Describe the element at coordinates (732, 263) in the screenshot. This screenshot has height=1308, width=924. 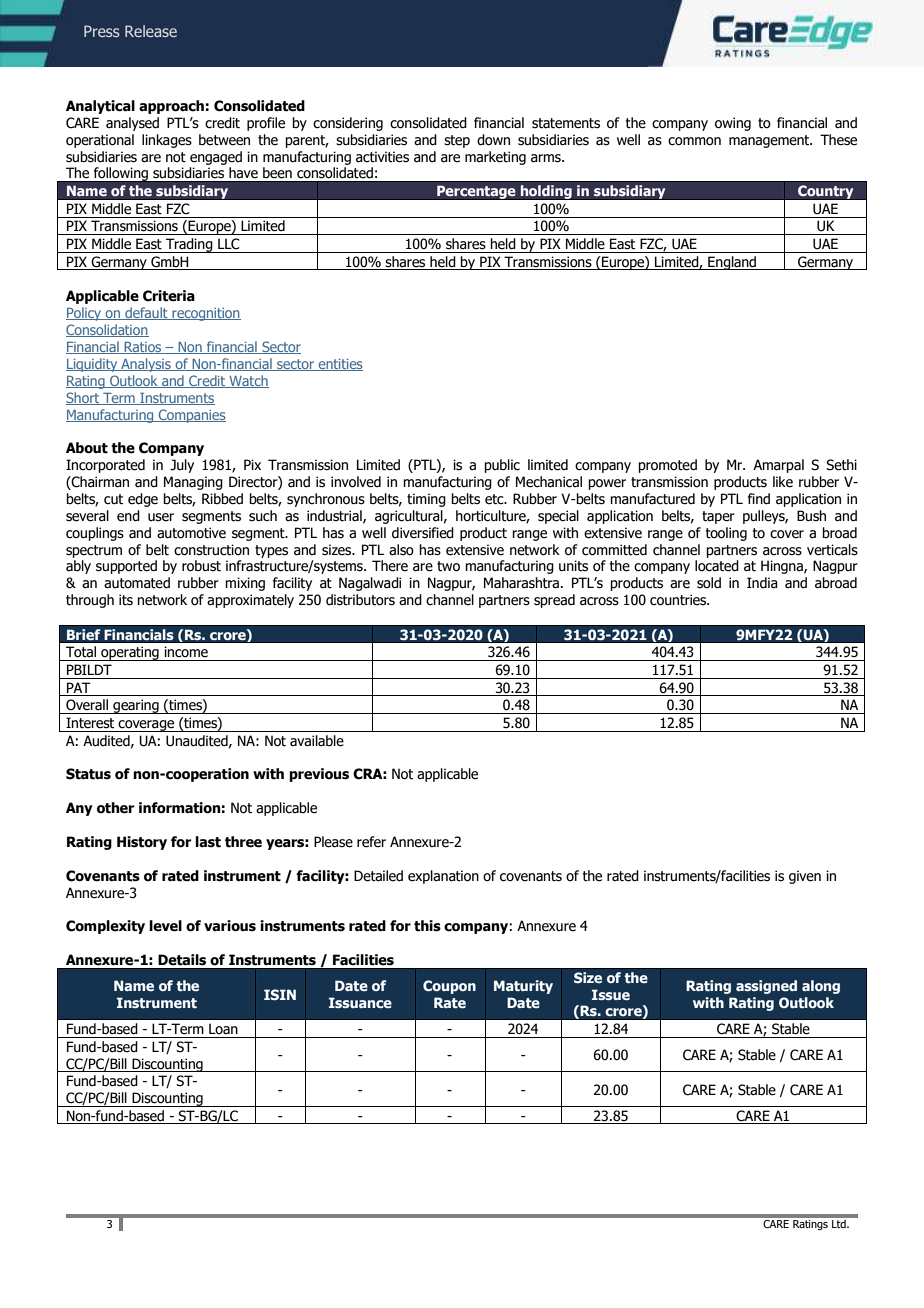
I see `England` at that location.
